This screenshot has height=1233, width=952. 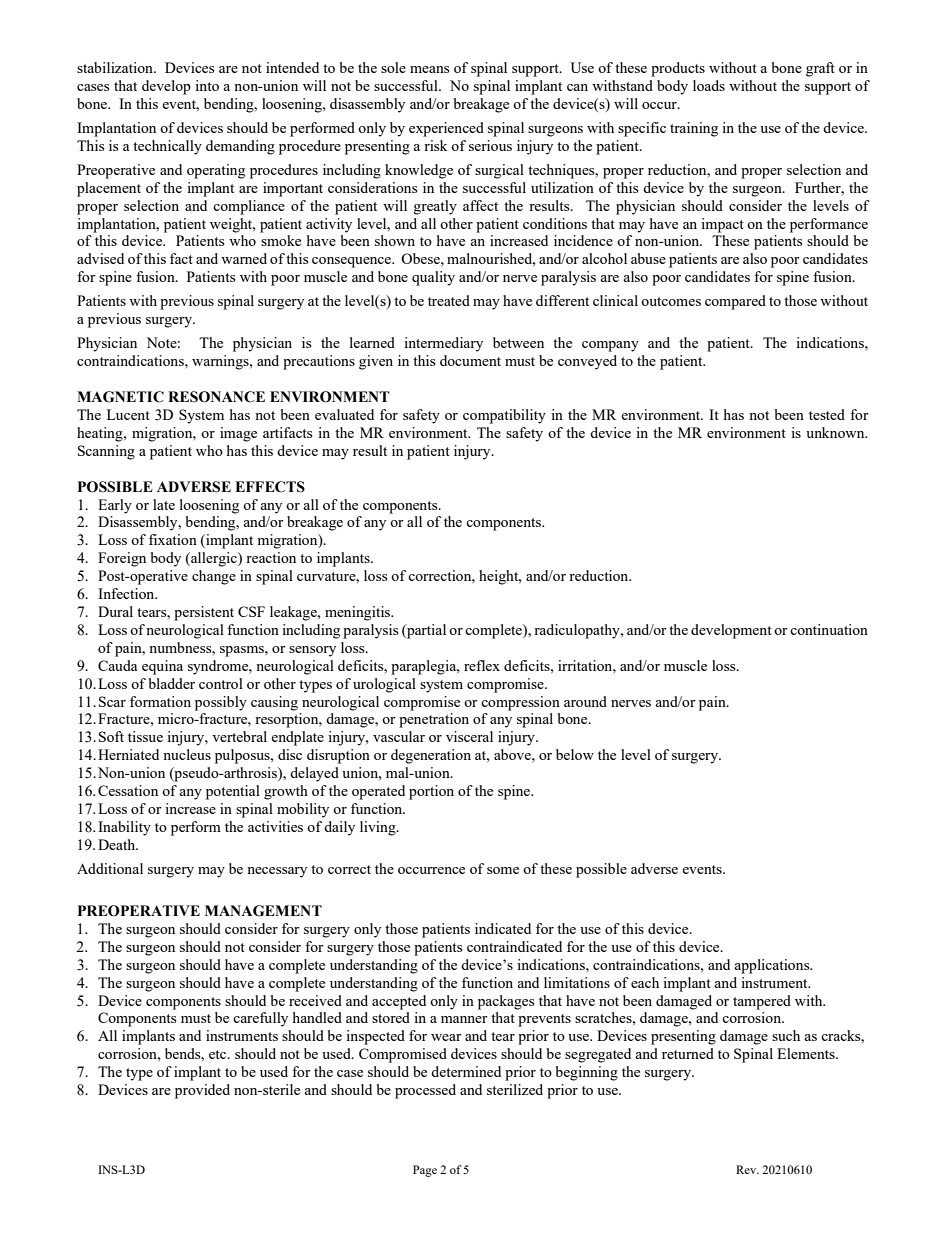 What do you see at coordinates (202, 1091) in the screenshot?
I see `provided` at bounding box center [202, 1091].
